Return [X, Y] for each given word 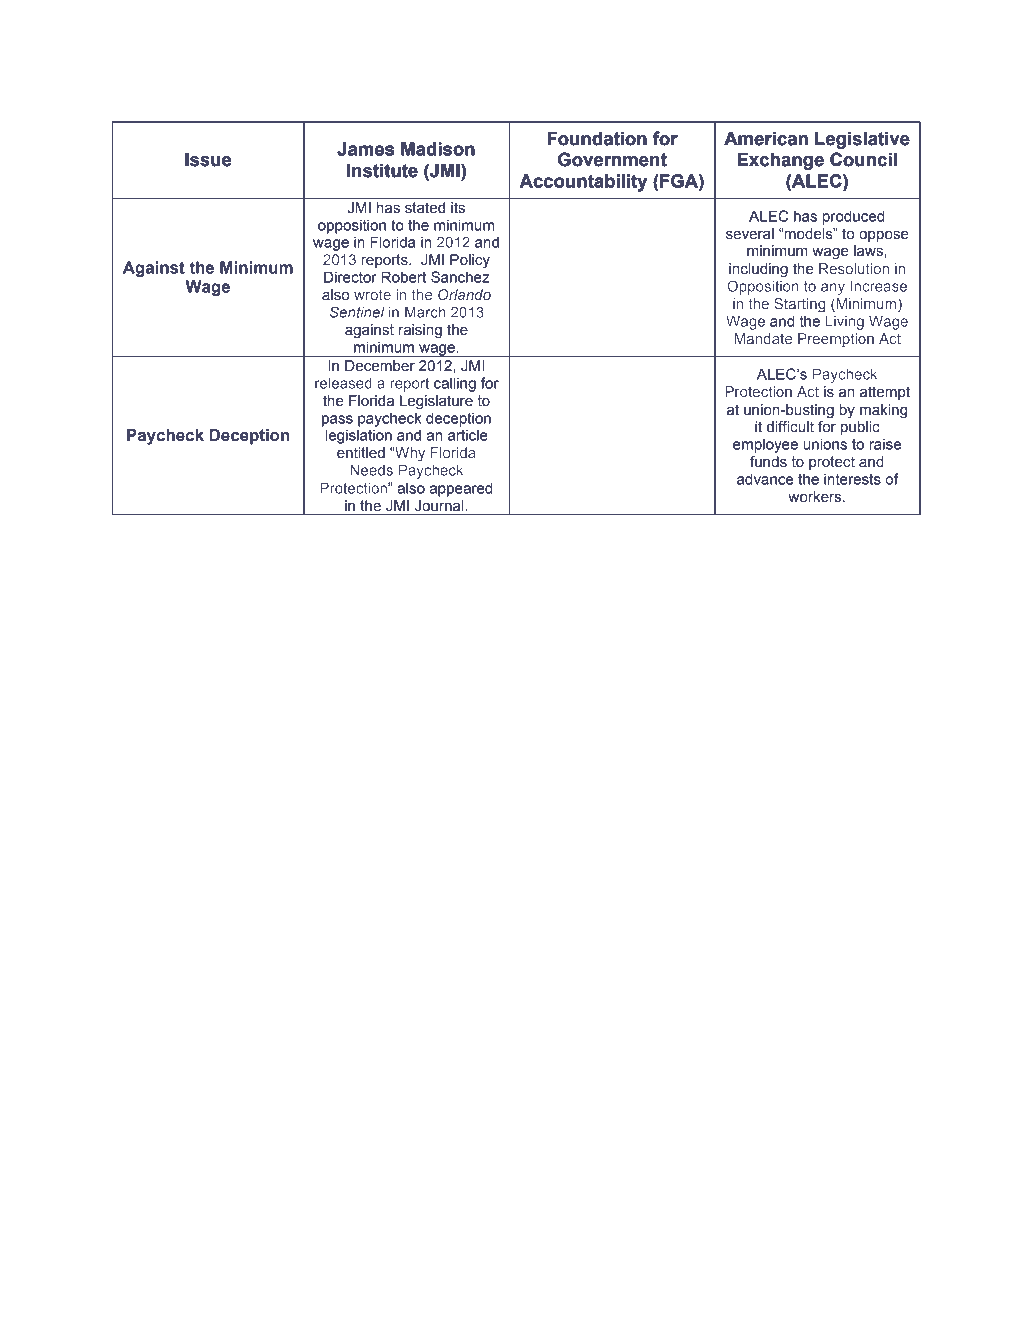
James [365, 149]
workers [816, 497]
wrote [373, 296]
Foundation [597, 139]
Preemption [836, 340]
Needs [371, 470]
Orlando [463, 296]
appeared [461, 489]
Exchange [781, 161]
